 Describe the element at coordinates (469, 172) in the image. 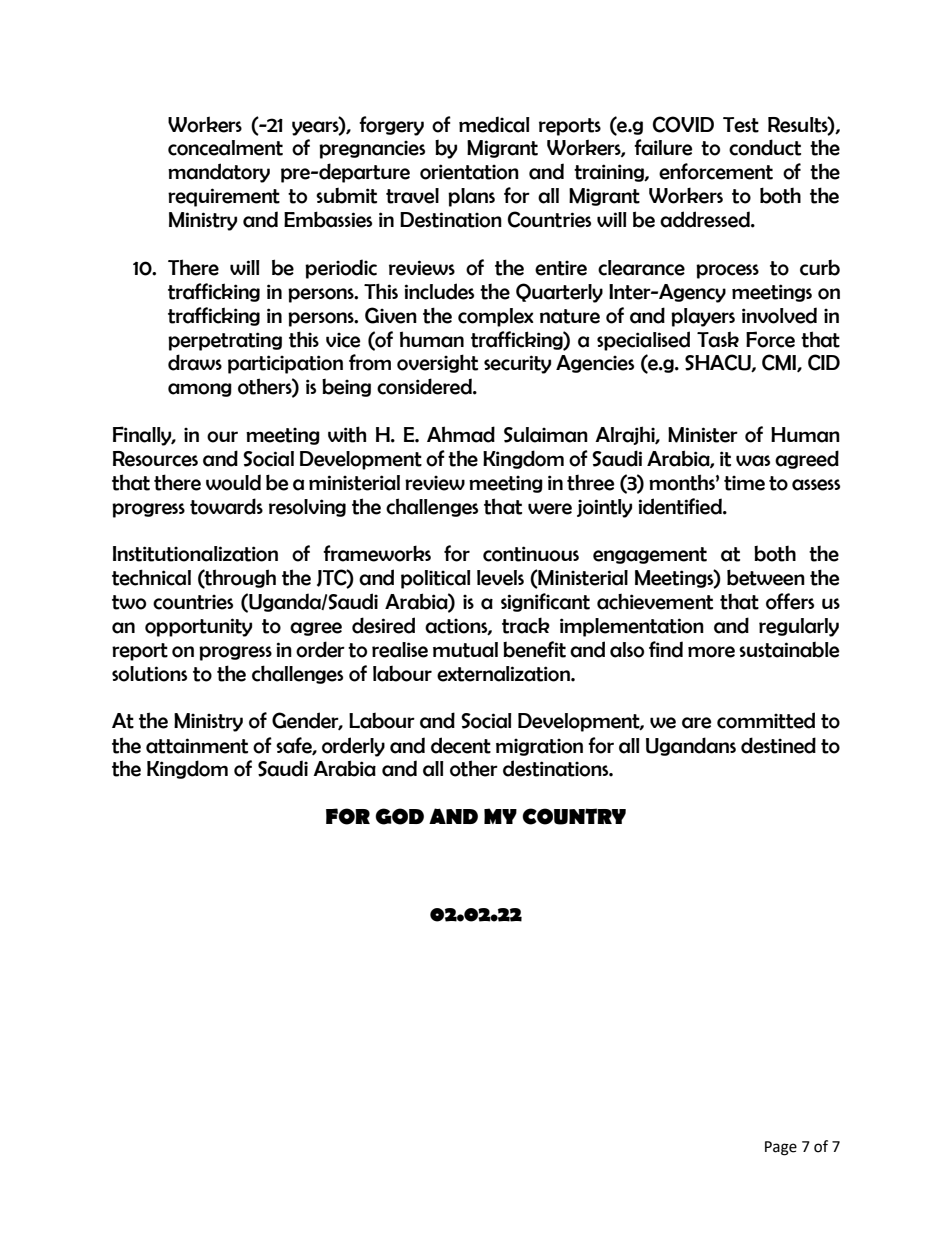

I see `orientation` at that location.
